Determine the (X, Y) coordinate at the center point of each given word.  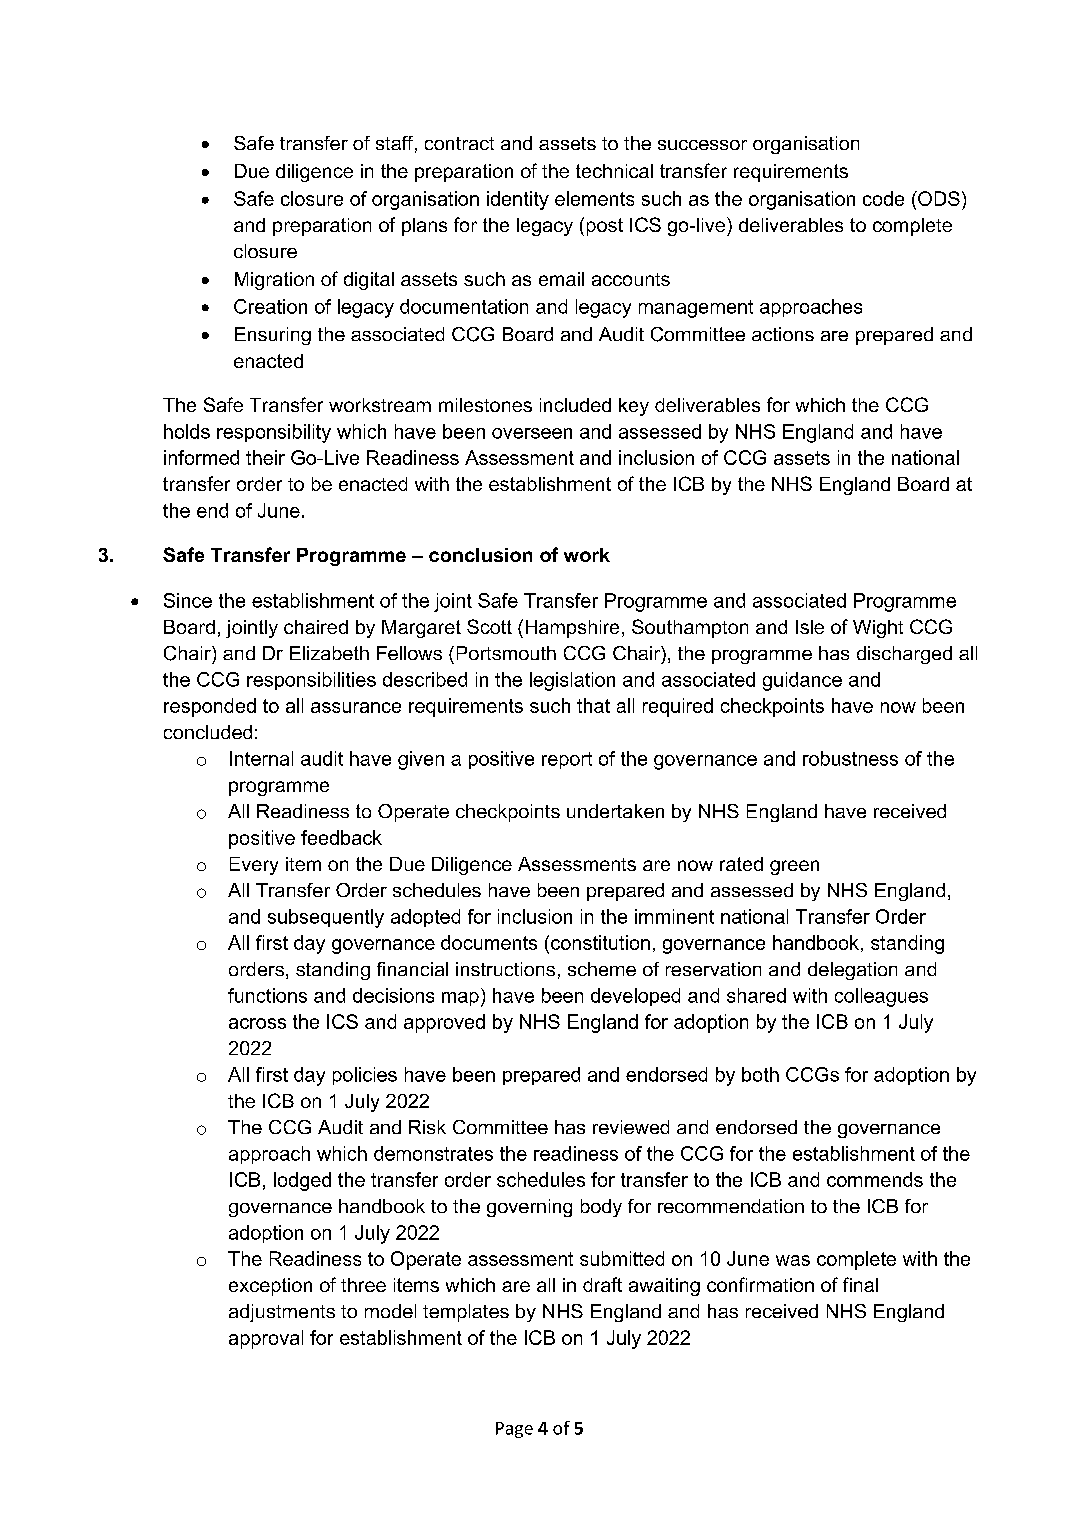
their (265, 457)
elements (594, 198)
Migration (274, 281)
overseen (532, 433)
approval (266, 1339)
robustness (850, 758)
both (760, 1074)
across (257, 1023)
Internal (261, 758)
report (567, 760)
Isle (810, 627)
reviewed (631, 1127)
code (883, 198)
